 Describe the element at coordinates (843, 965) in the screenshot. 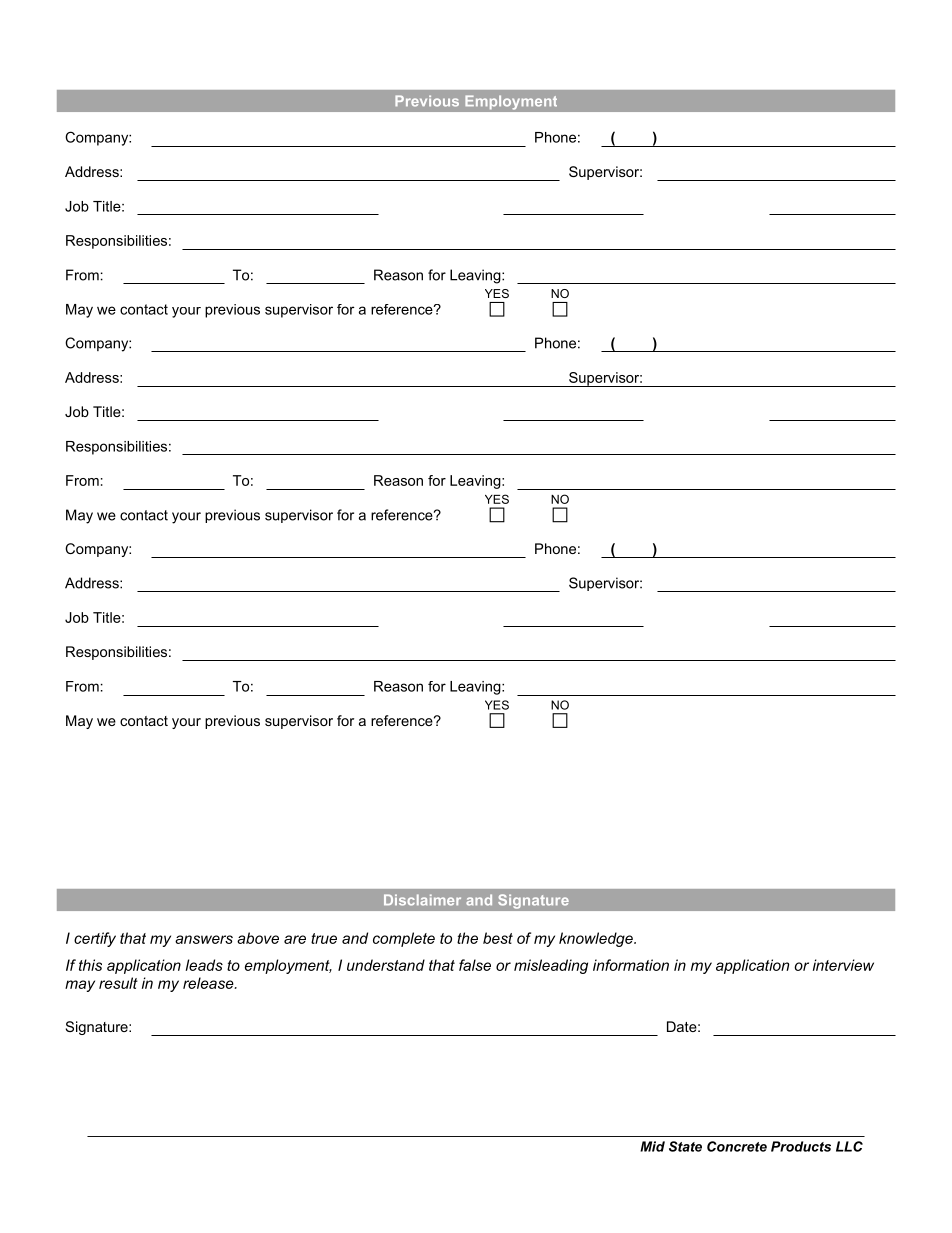

I see `interview` at that location.
